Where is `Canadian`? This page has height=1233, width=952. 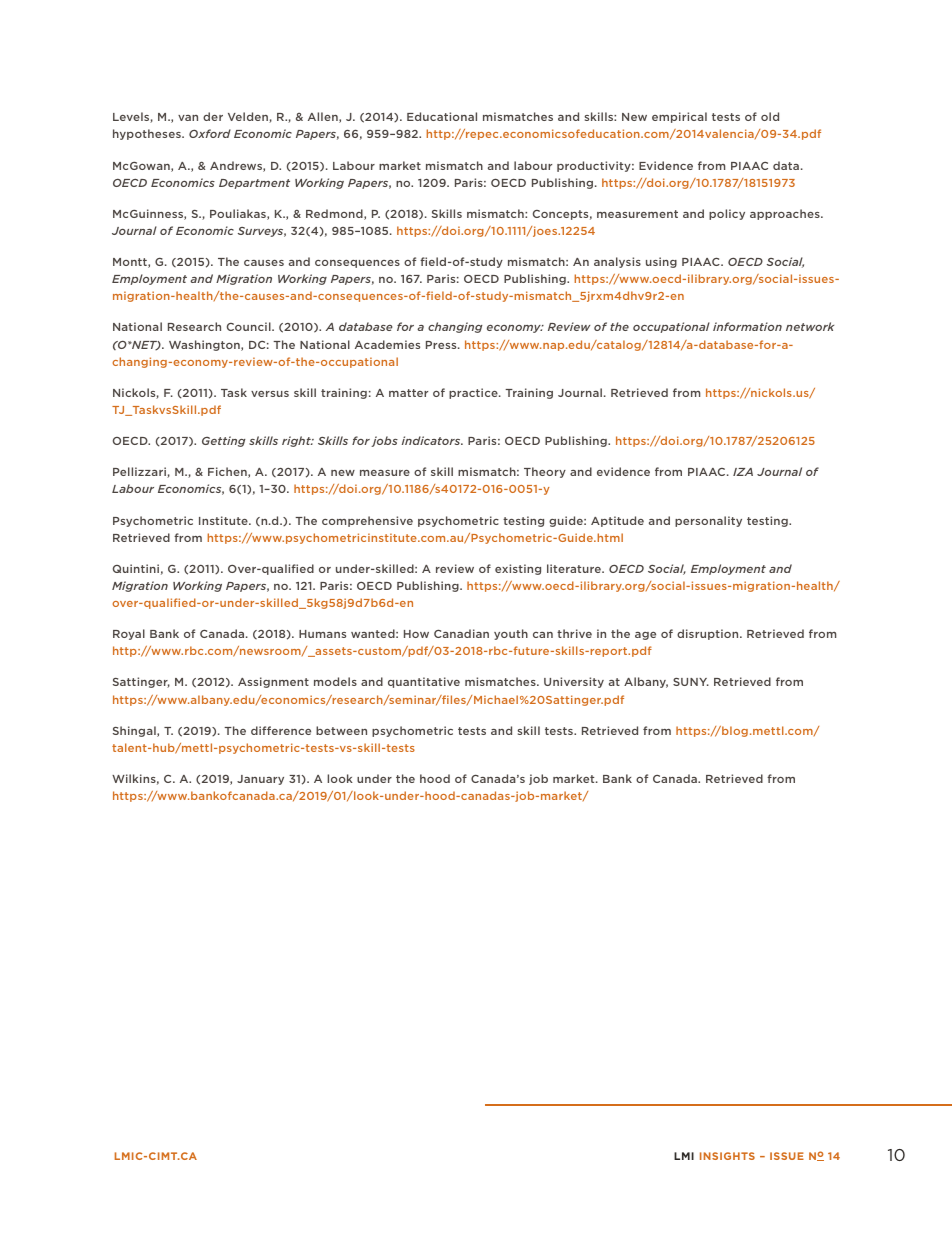
Canadian is located at coordinates (461, 633).
